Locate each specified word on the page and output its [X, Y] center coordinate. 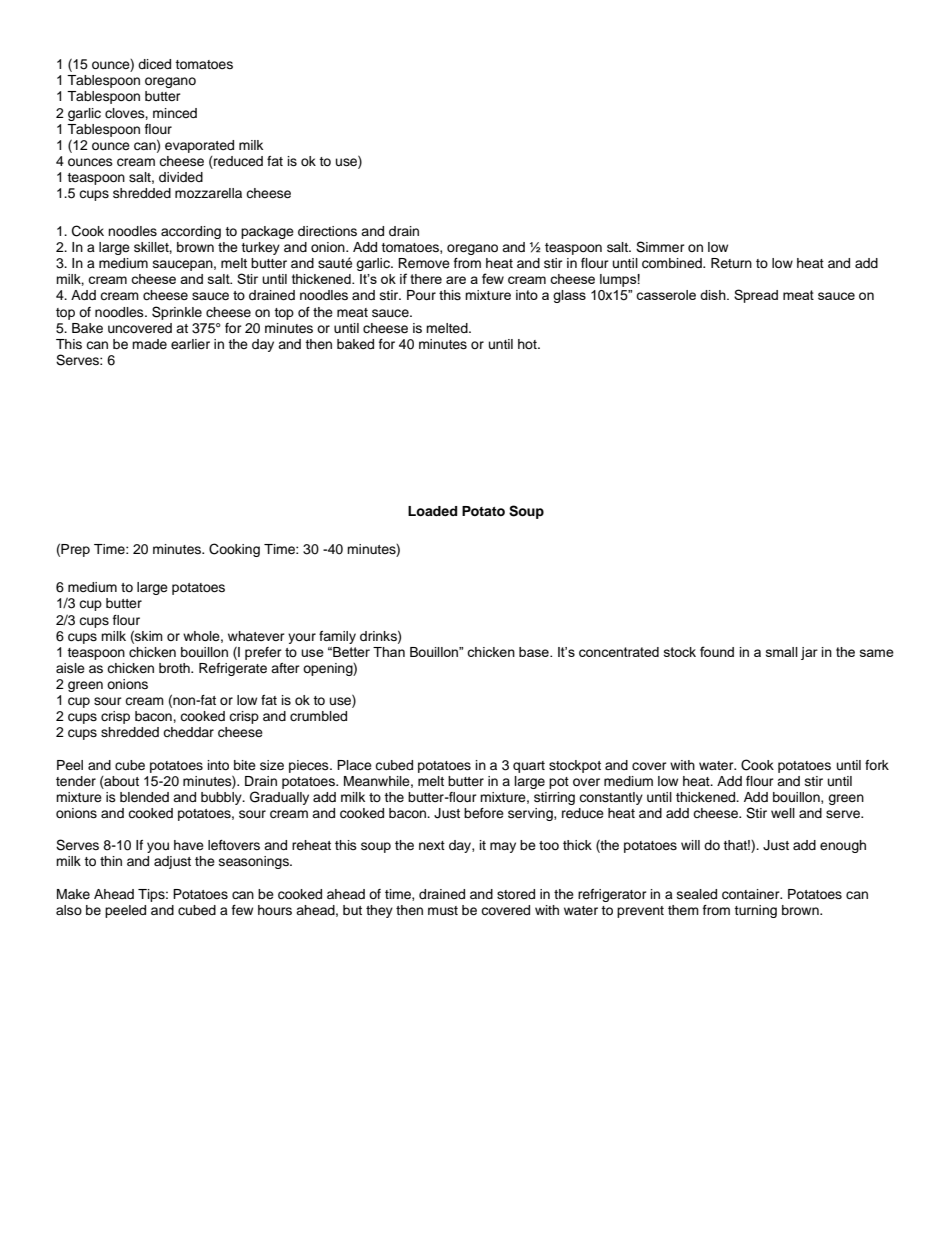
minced [175, 113]
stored [516, 894]
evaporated [199, 146]
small [782, 652]
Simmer [660, 247]
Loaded [432, 511]
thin [111, 861]
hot [528, 344]
